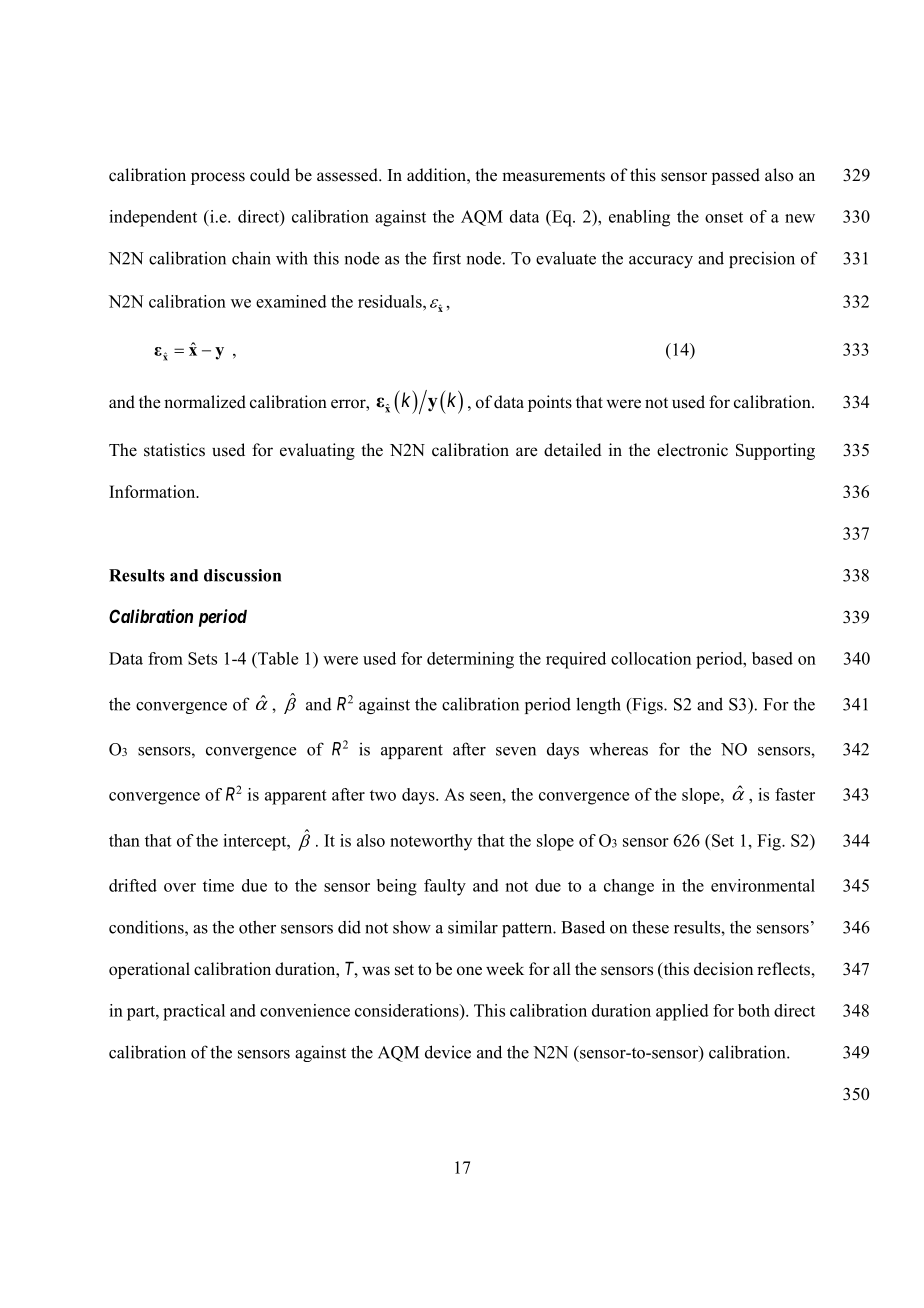 The height and width of the document is (1308, 924). Describe the element at coordinates (647, 705) in the document. I see `Figs` at that location.
